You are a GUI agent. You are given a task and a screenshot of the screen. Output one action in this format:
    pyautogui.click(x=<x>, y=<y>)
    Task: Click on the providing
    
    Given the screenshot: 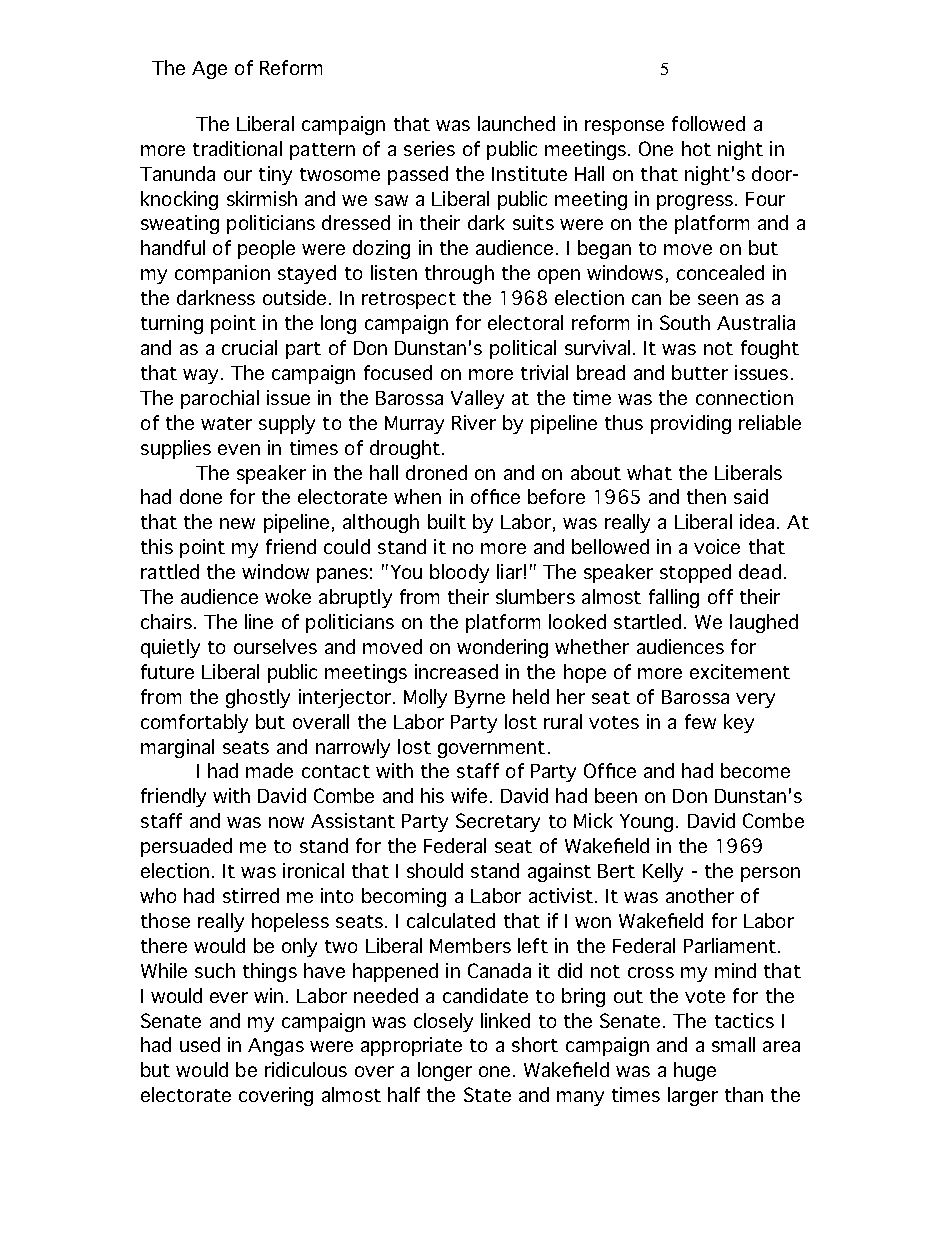 What is the action you would take?
    pyautogui.click(x=691, y=424)
